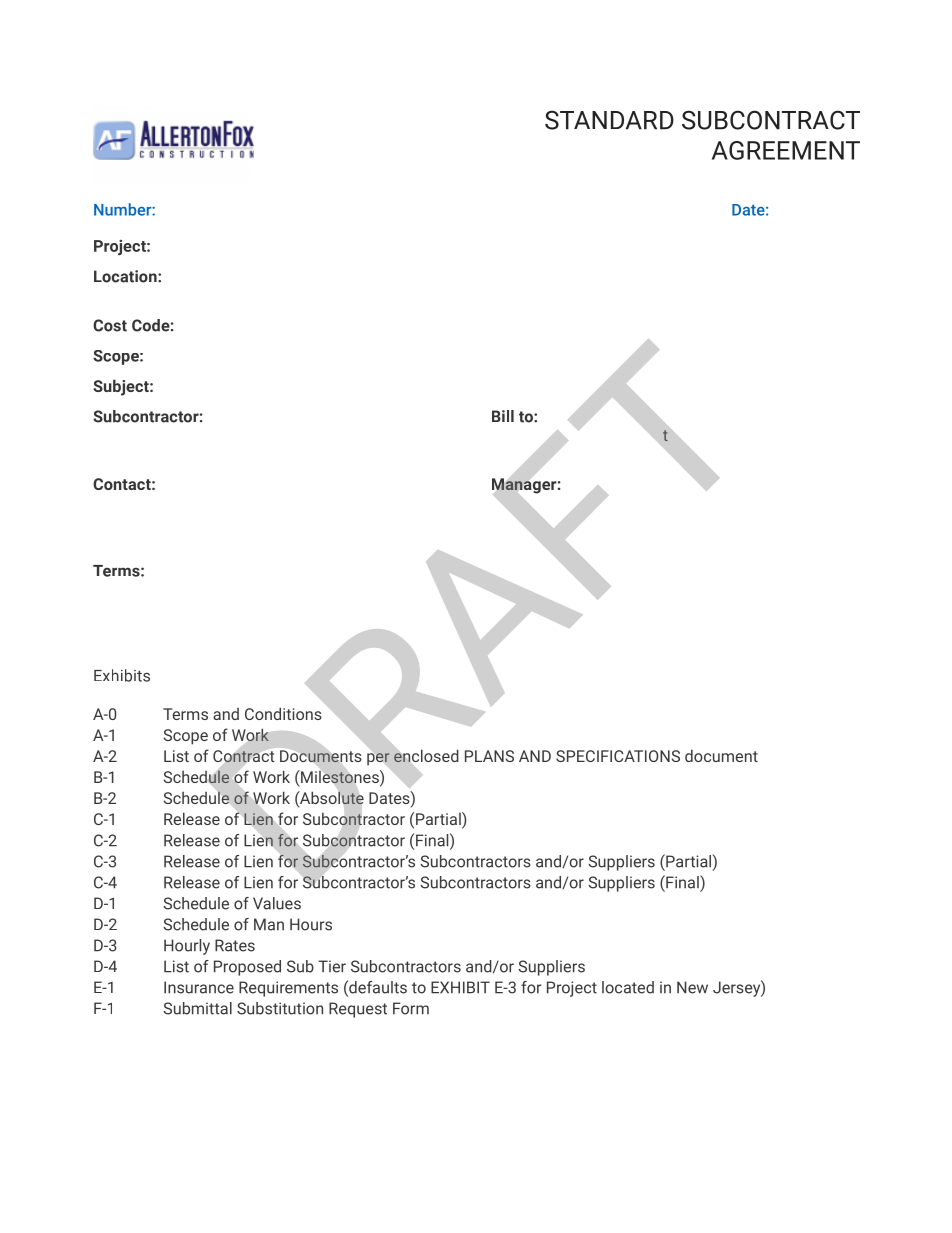 The height and width of the screenshot is (1233, 952). What do you see at coordinates (786, 150) in the screenshot?
I see `AGREEMENT` at bounding box center [786, 150].
